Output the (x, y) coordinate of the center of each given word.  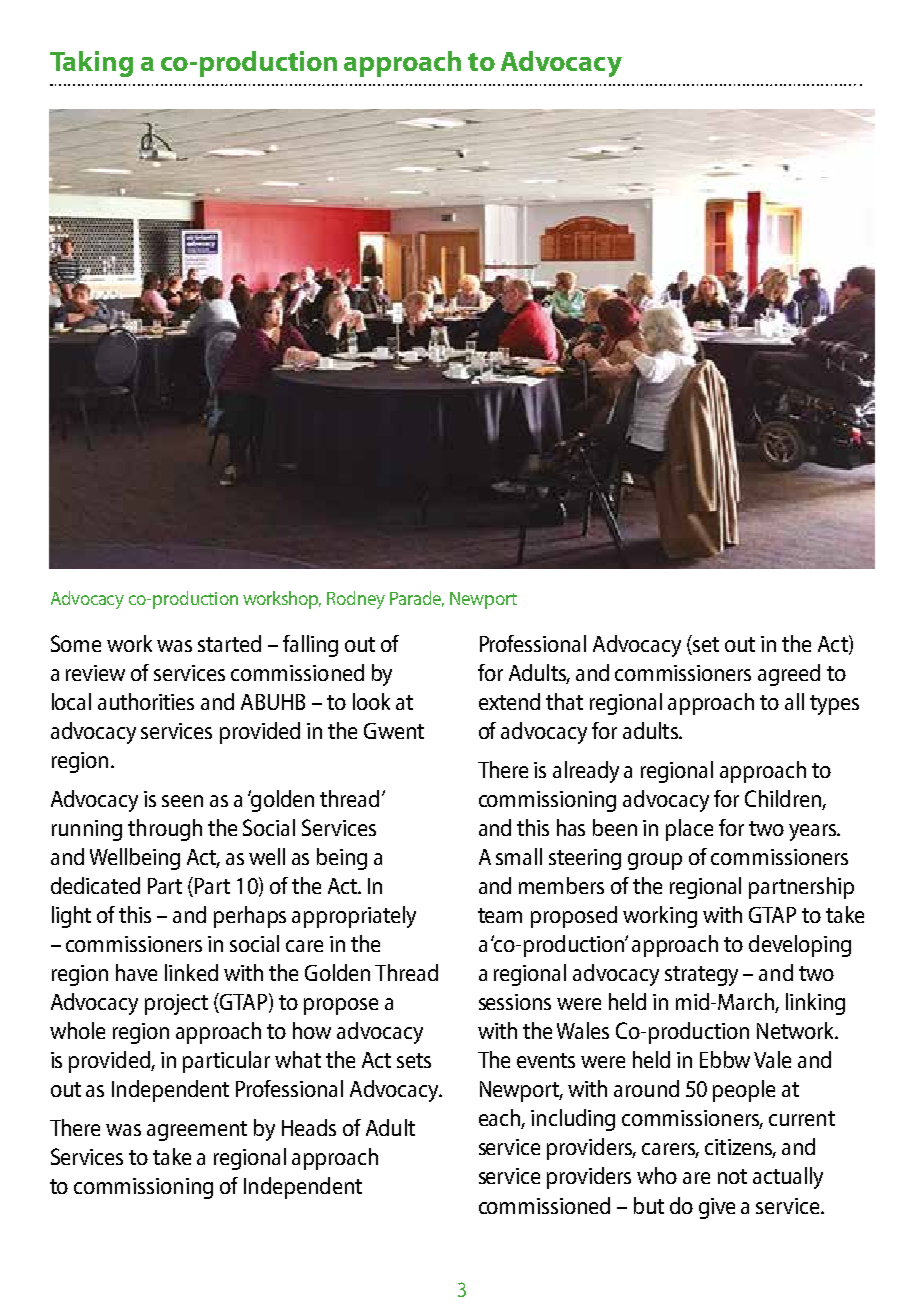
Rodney (356, 600)
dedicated (95, 885)
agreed (789, 675)
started (229, 643)
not (732, 1176)
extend (509, 701)
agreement (197, 1131)
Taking (91, 64)
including (573, 1120)
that (564, 701)
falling (310, 646)
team (500, 915)
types (834, 705)
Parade (417, 599)
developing (800, 946)
